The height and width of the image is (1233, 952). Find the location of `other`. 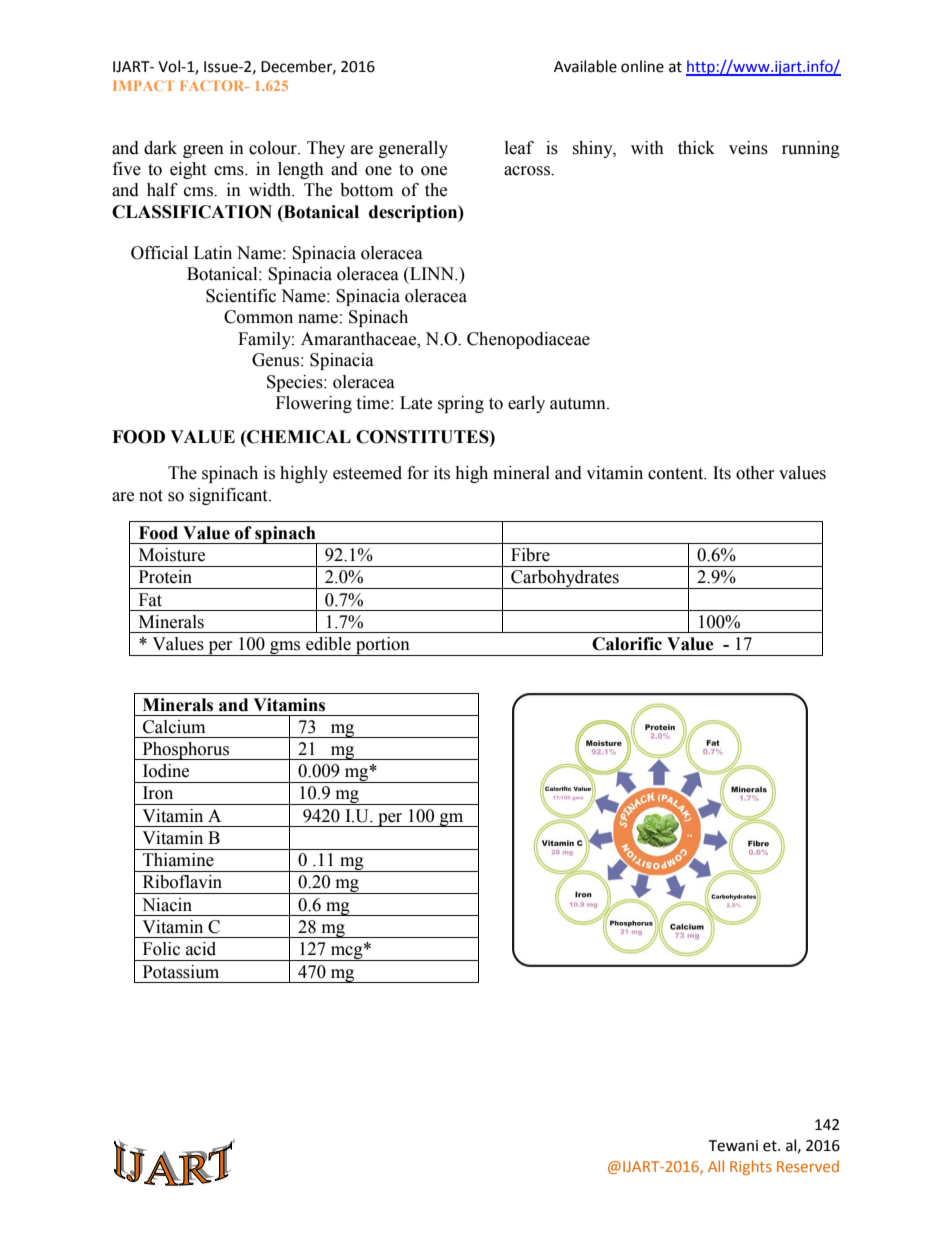

other is located at coordinates (755, 473).
